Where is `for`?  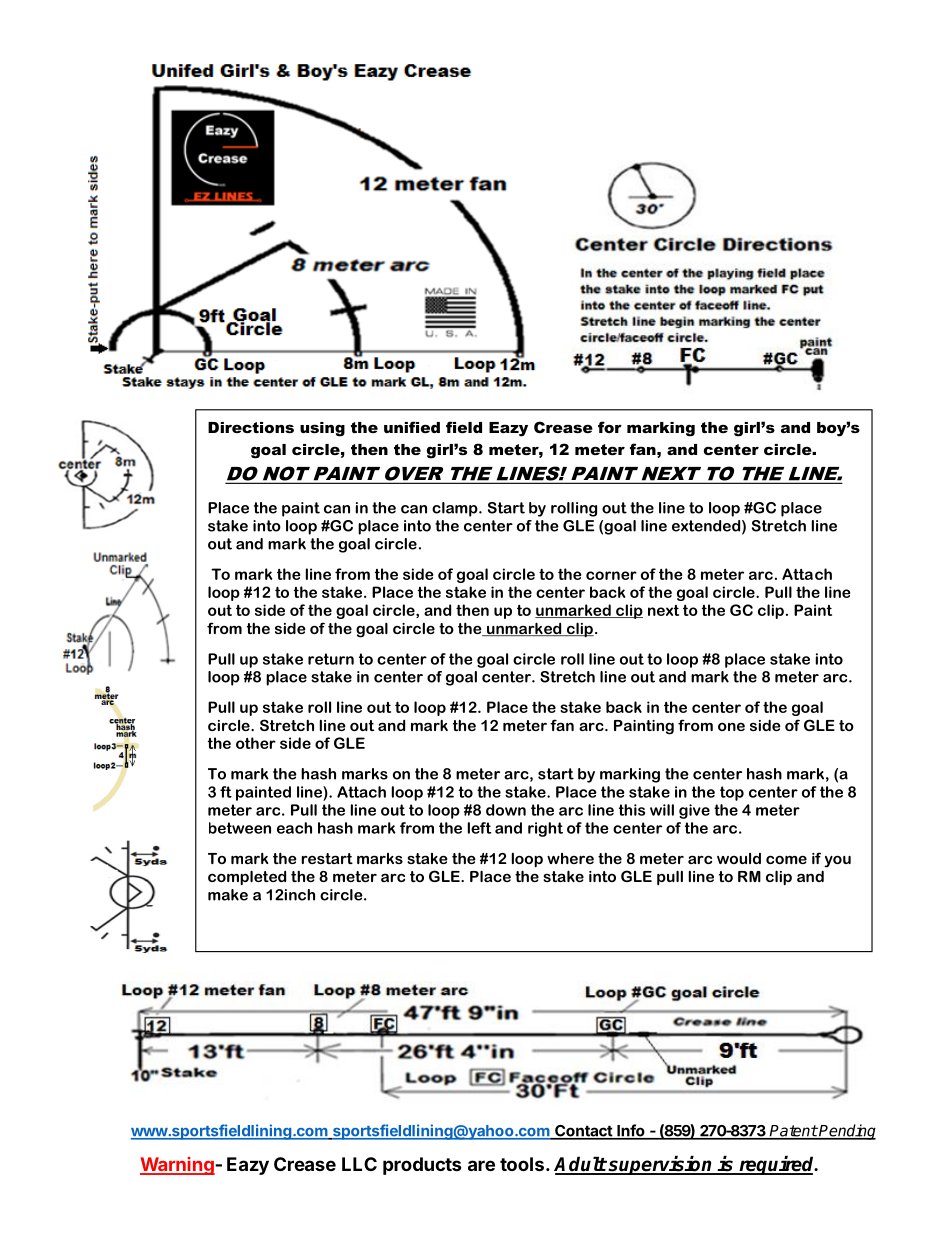
for is located at coordinates (610, 427).
